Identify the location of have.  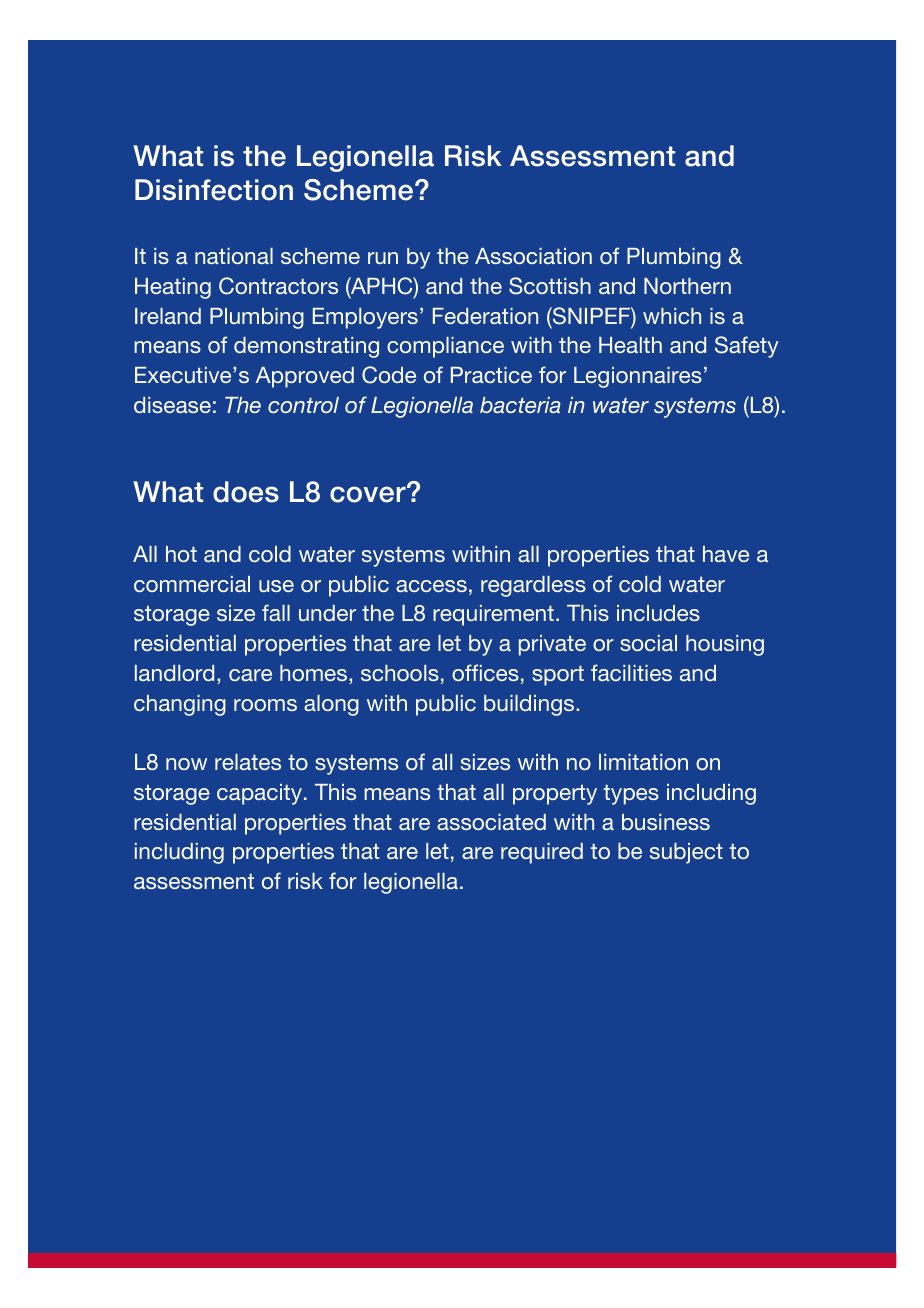
(726, 554).
